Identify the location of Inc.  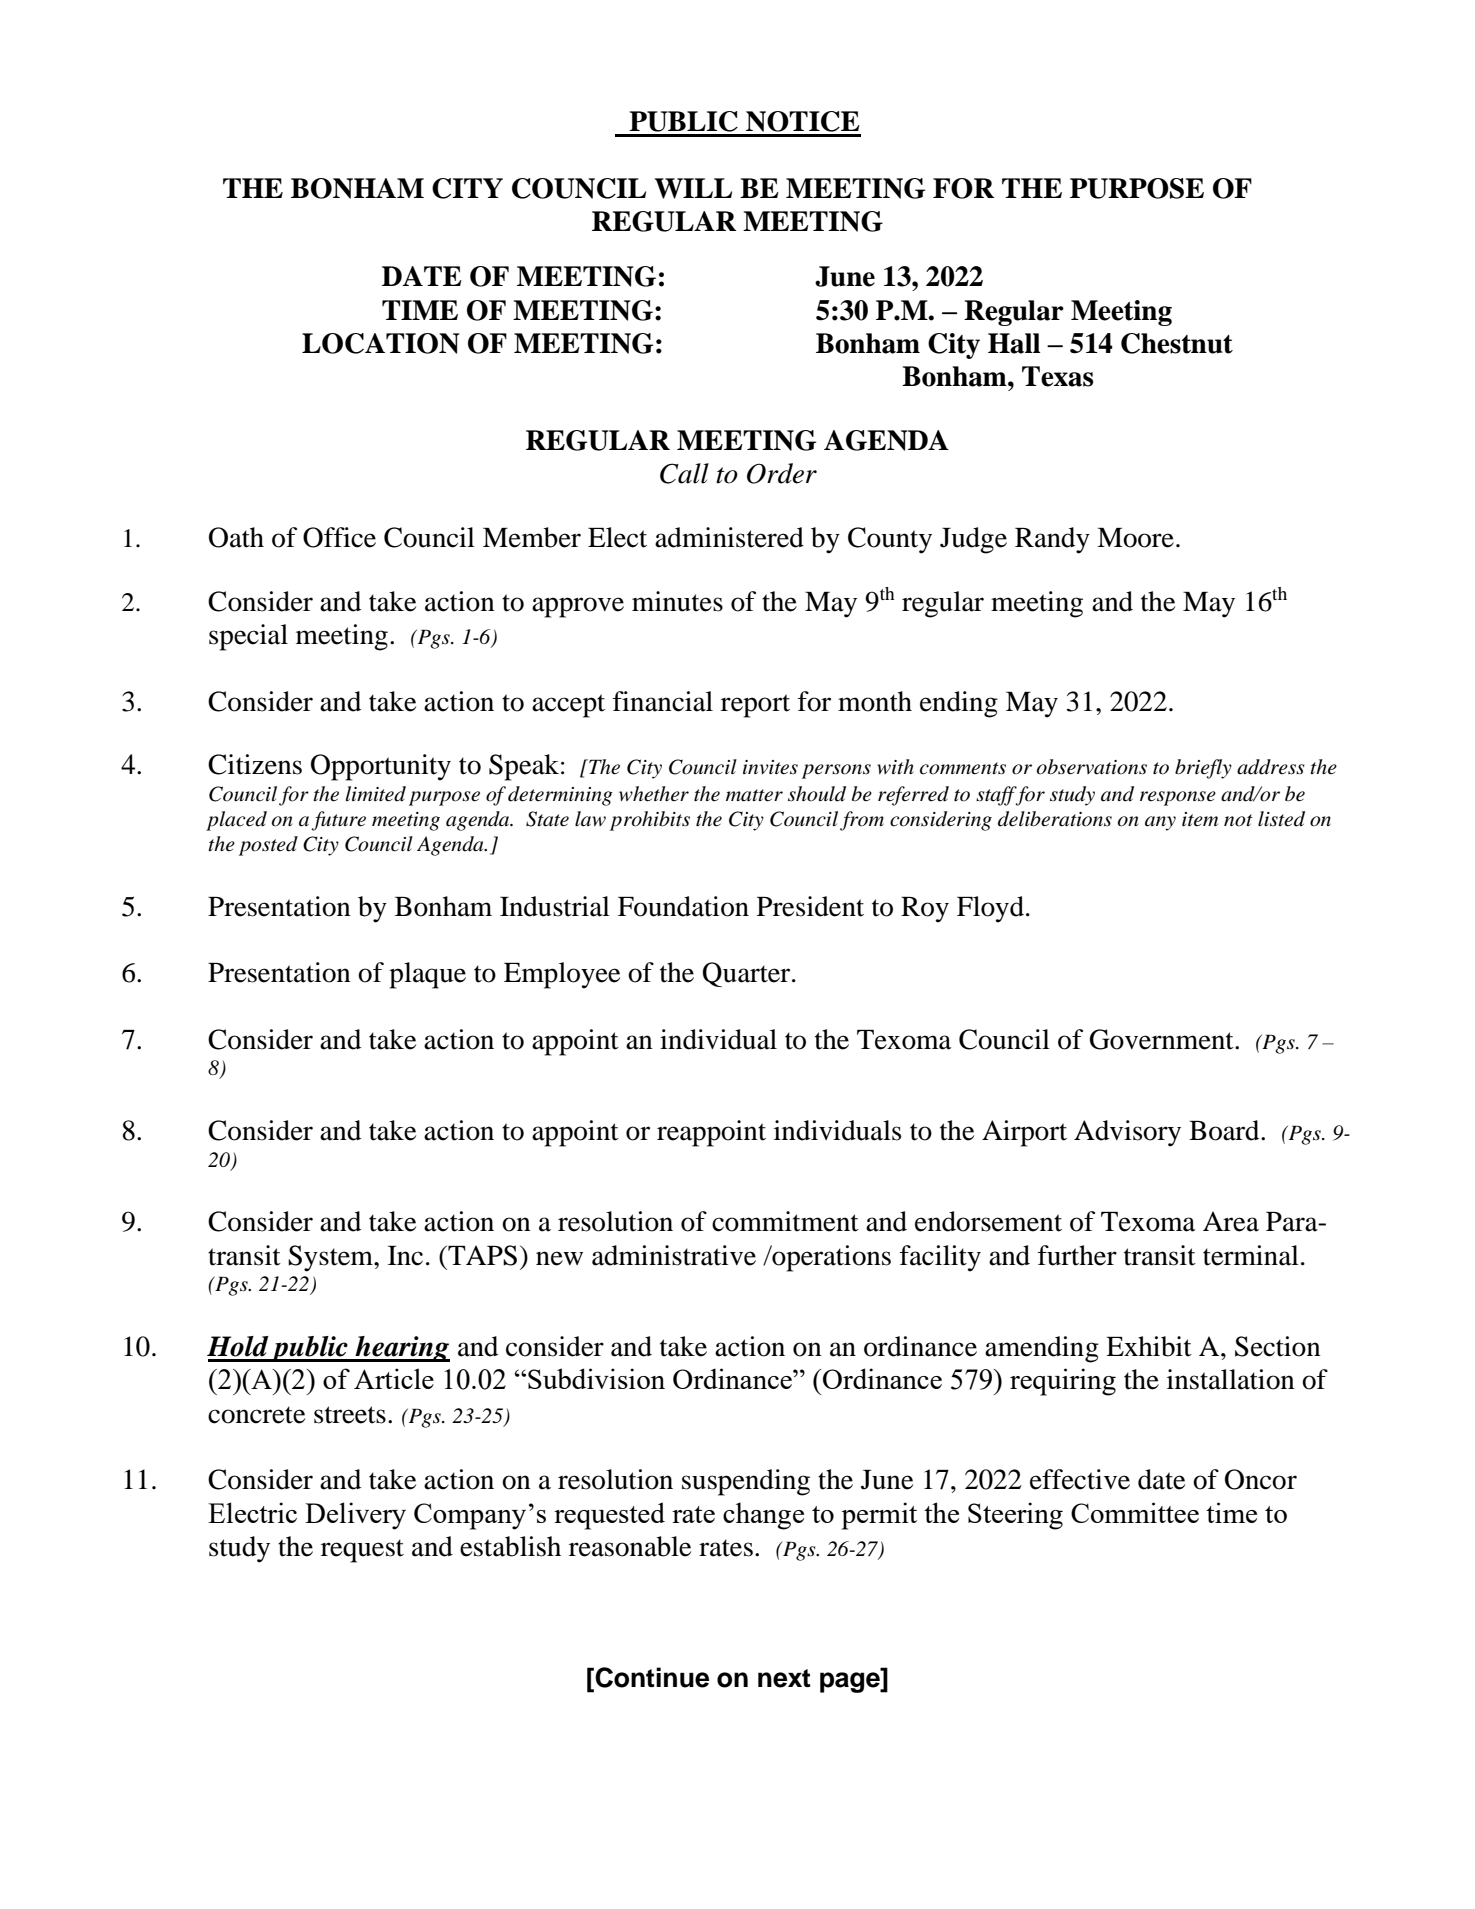
(405, 1256).
